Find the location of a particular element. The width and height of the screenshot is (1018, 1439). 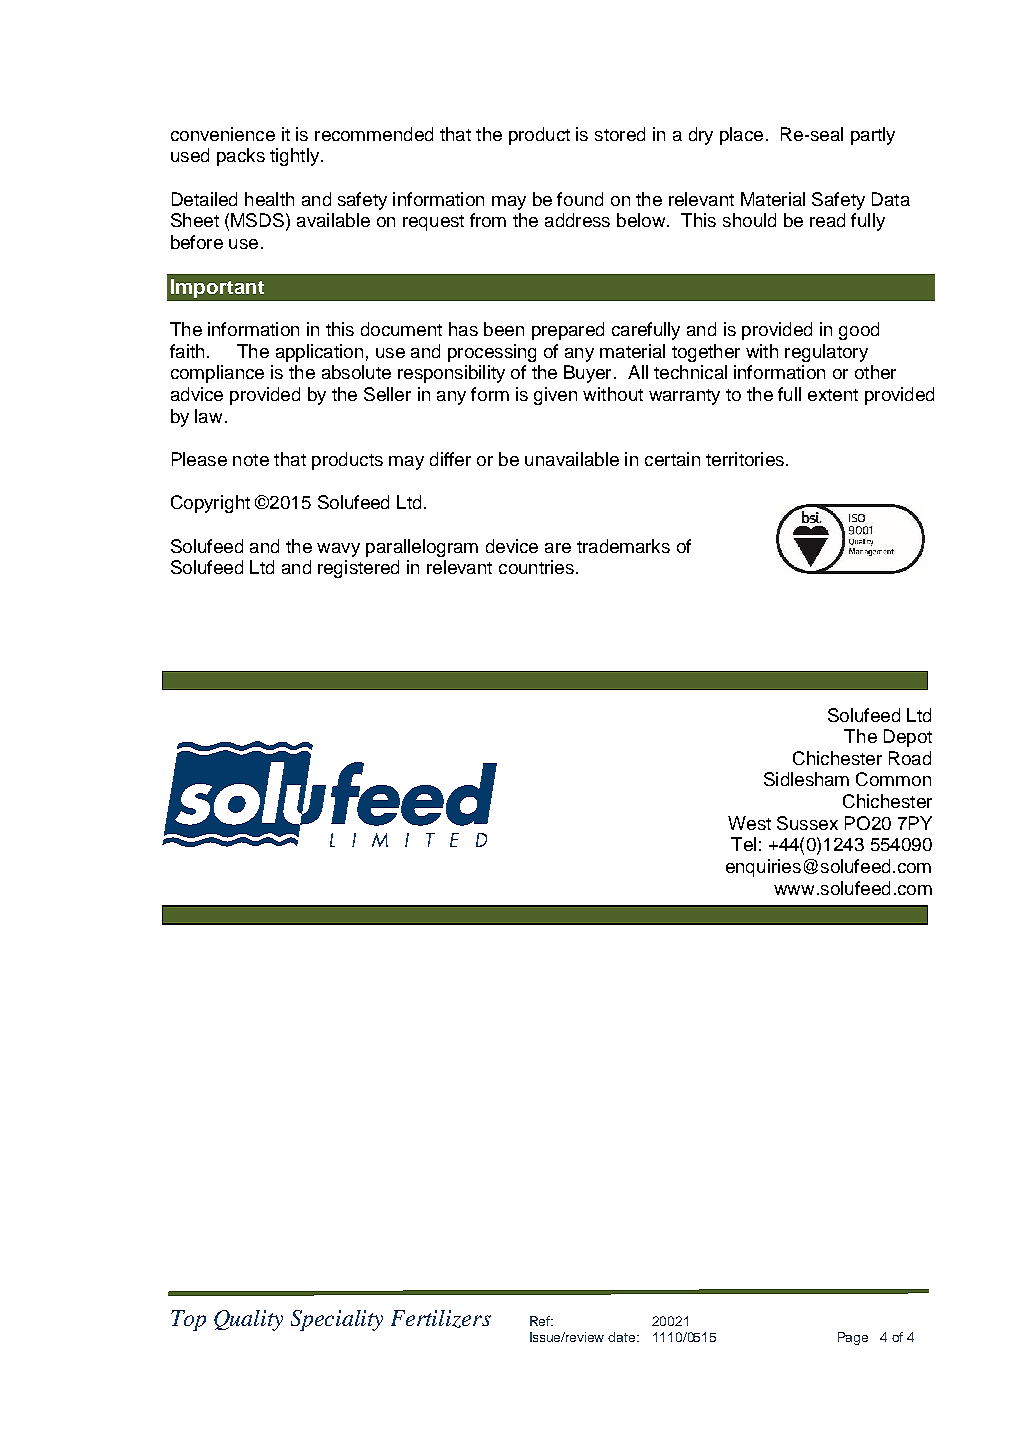

Sussex is located at coordinates (807, 823).
